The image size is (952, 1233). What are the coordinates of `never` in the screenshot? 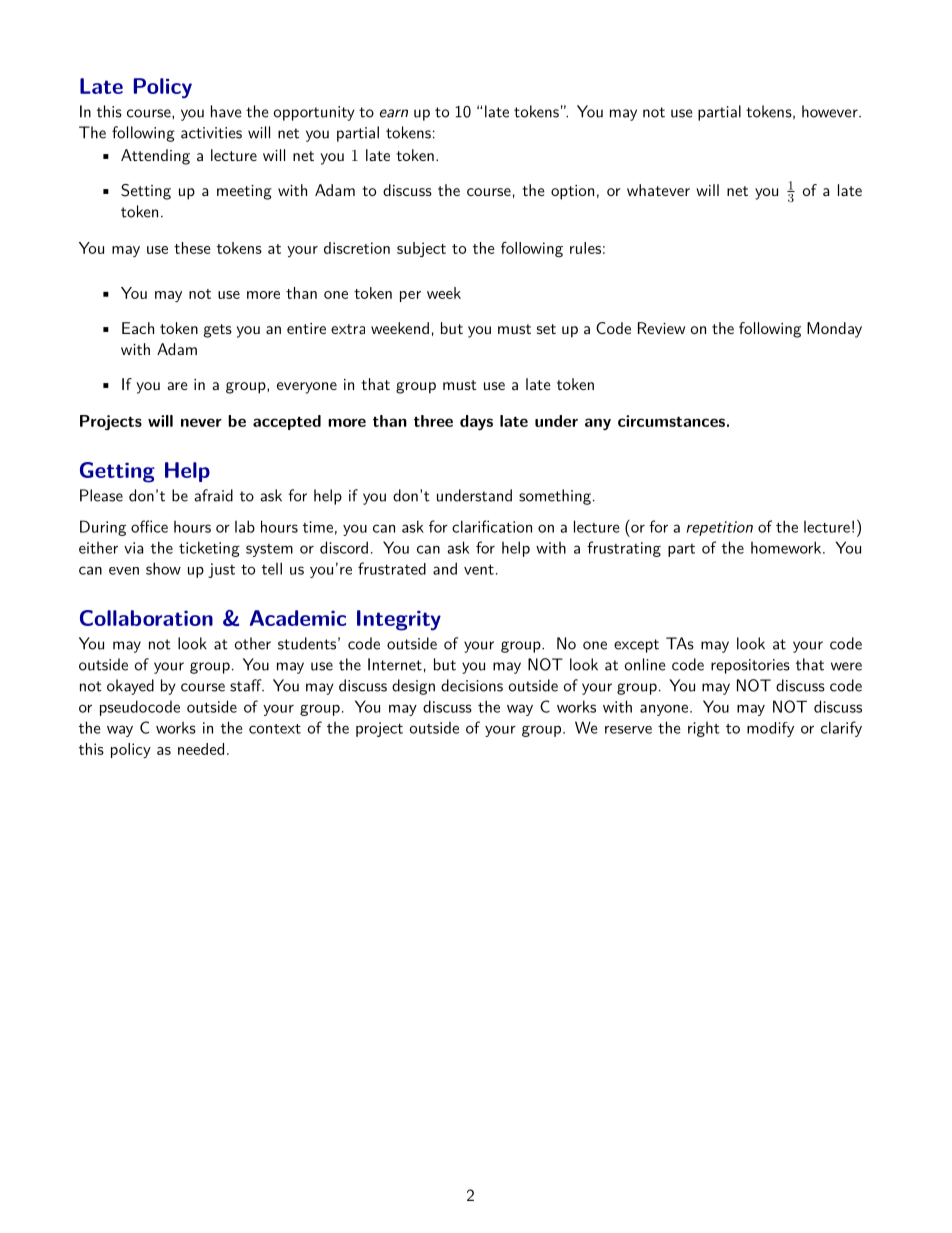 It's located at (201, 422).
